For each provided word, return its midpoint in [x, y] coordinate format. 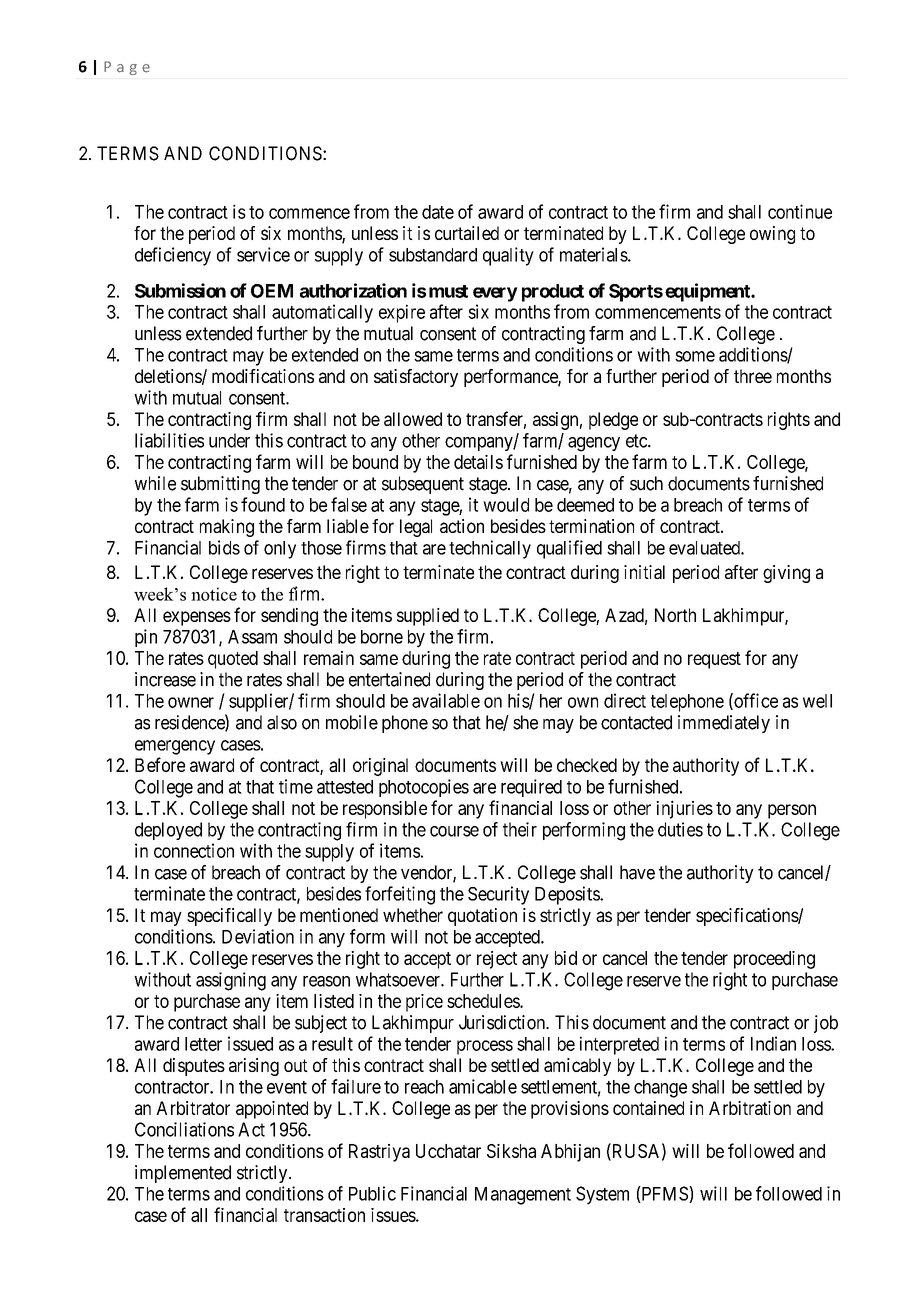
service [263, 254]
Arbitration [750, 1108]
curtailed [467, 233]
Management [523, 1196]
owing [772, 235]
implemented [183, 1174]
